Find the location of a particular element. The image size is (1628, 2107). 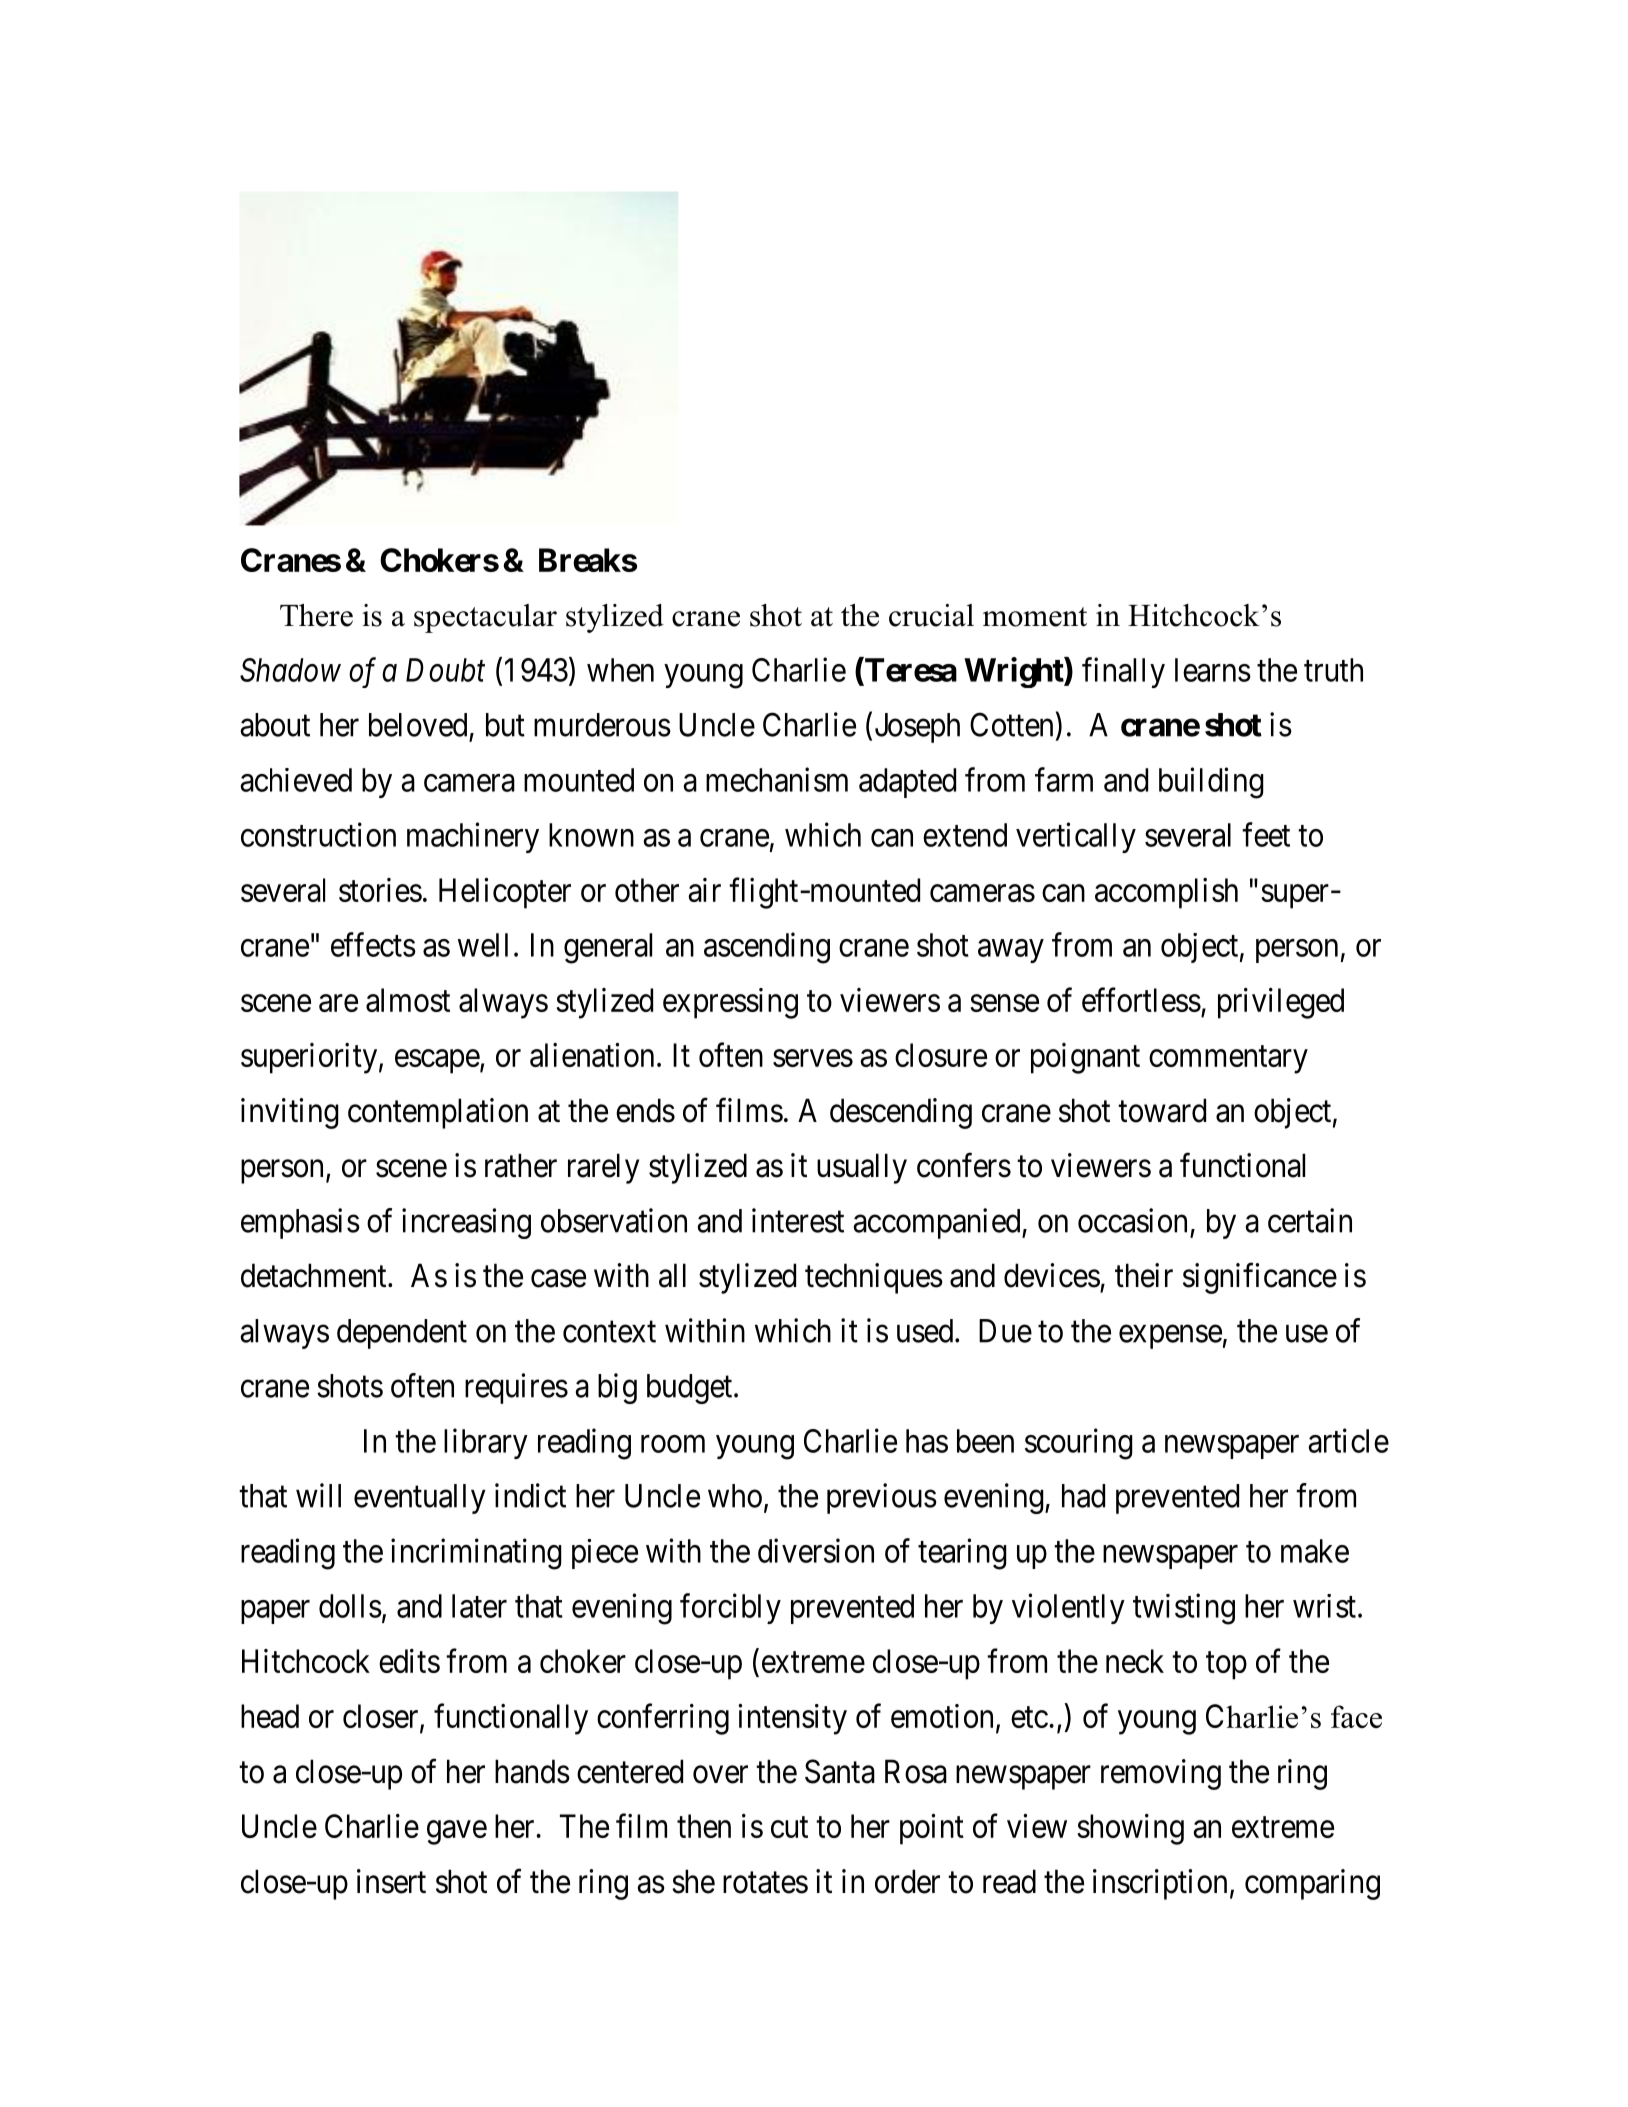

finally is located at coordinates (1123, 672).
